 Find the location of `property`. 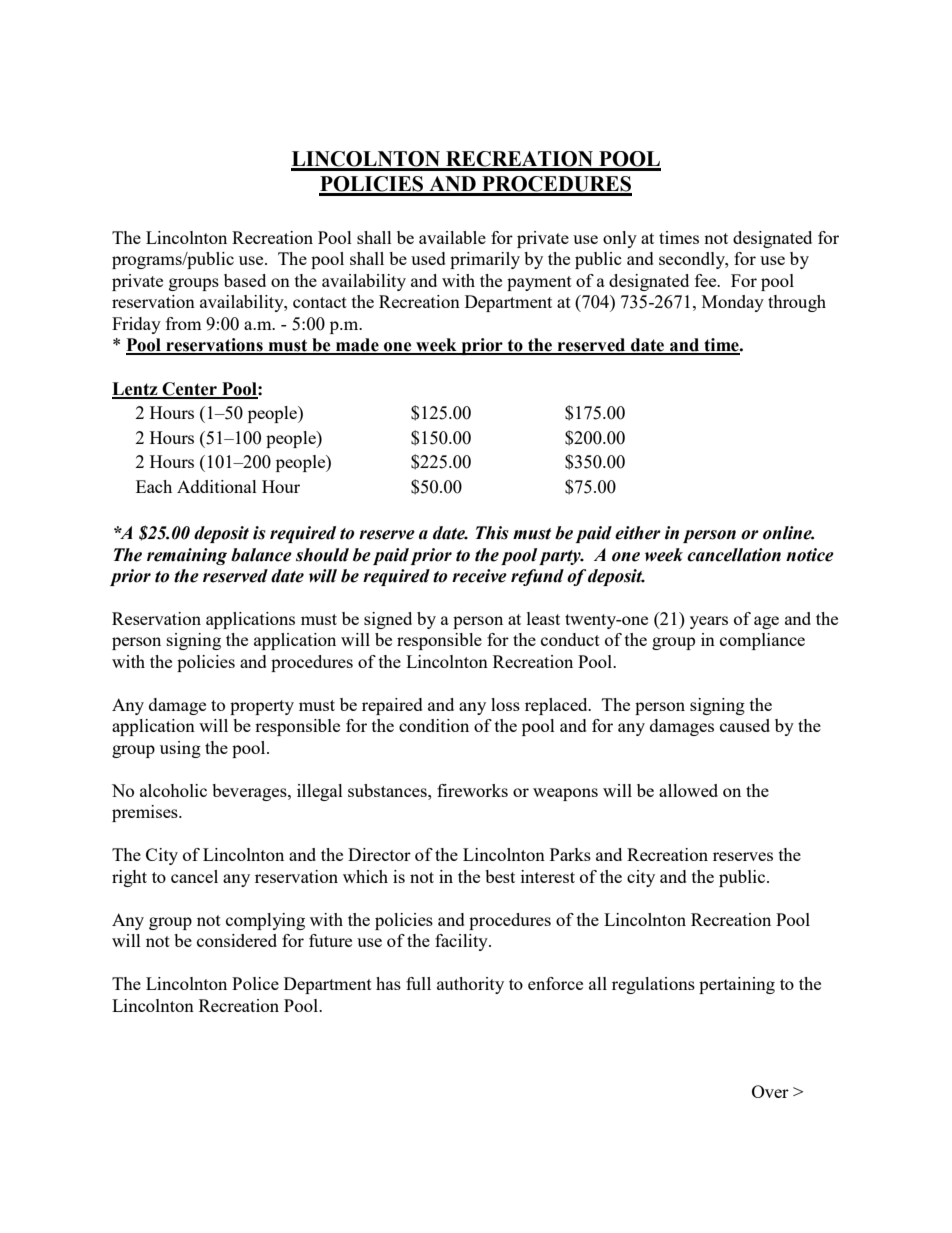

property is located at coordinates (262, 707).
